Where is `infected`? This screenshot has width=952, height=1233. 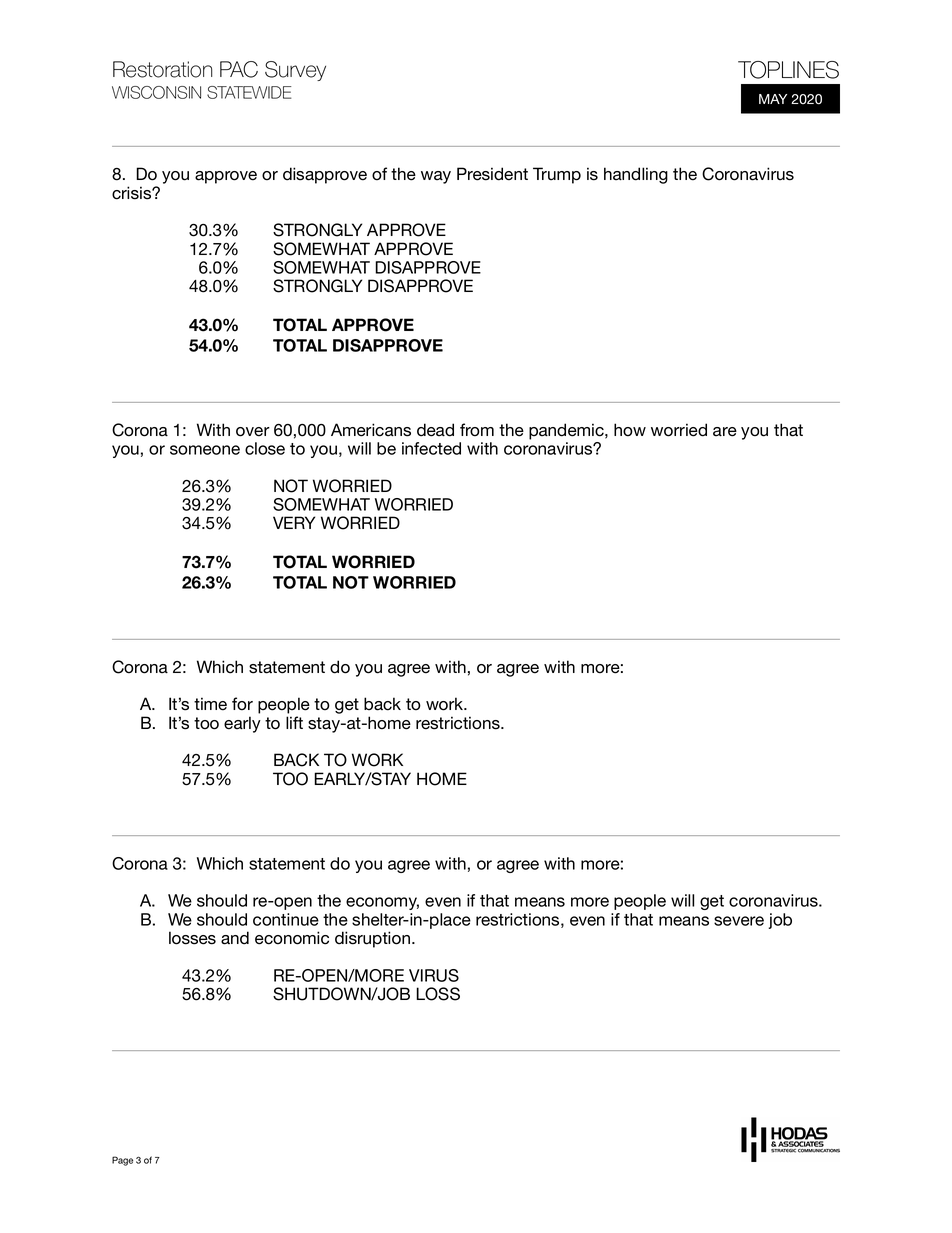
infected is located at coordinates (431, 448).
